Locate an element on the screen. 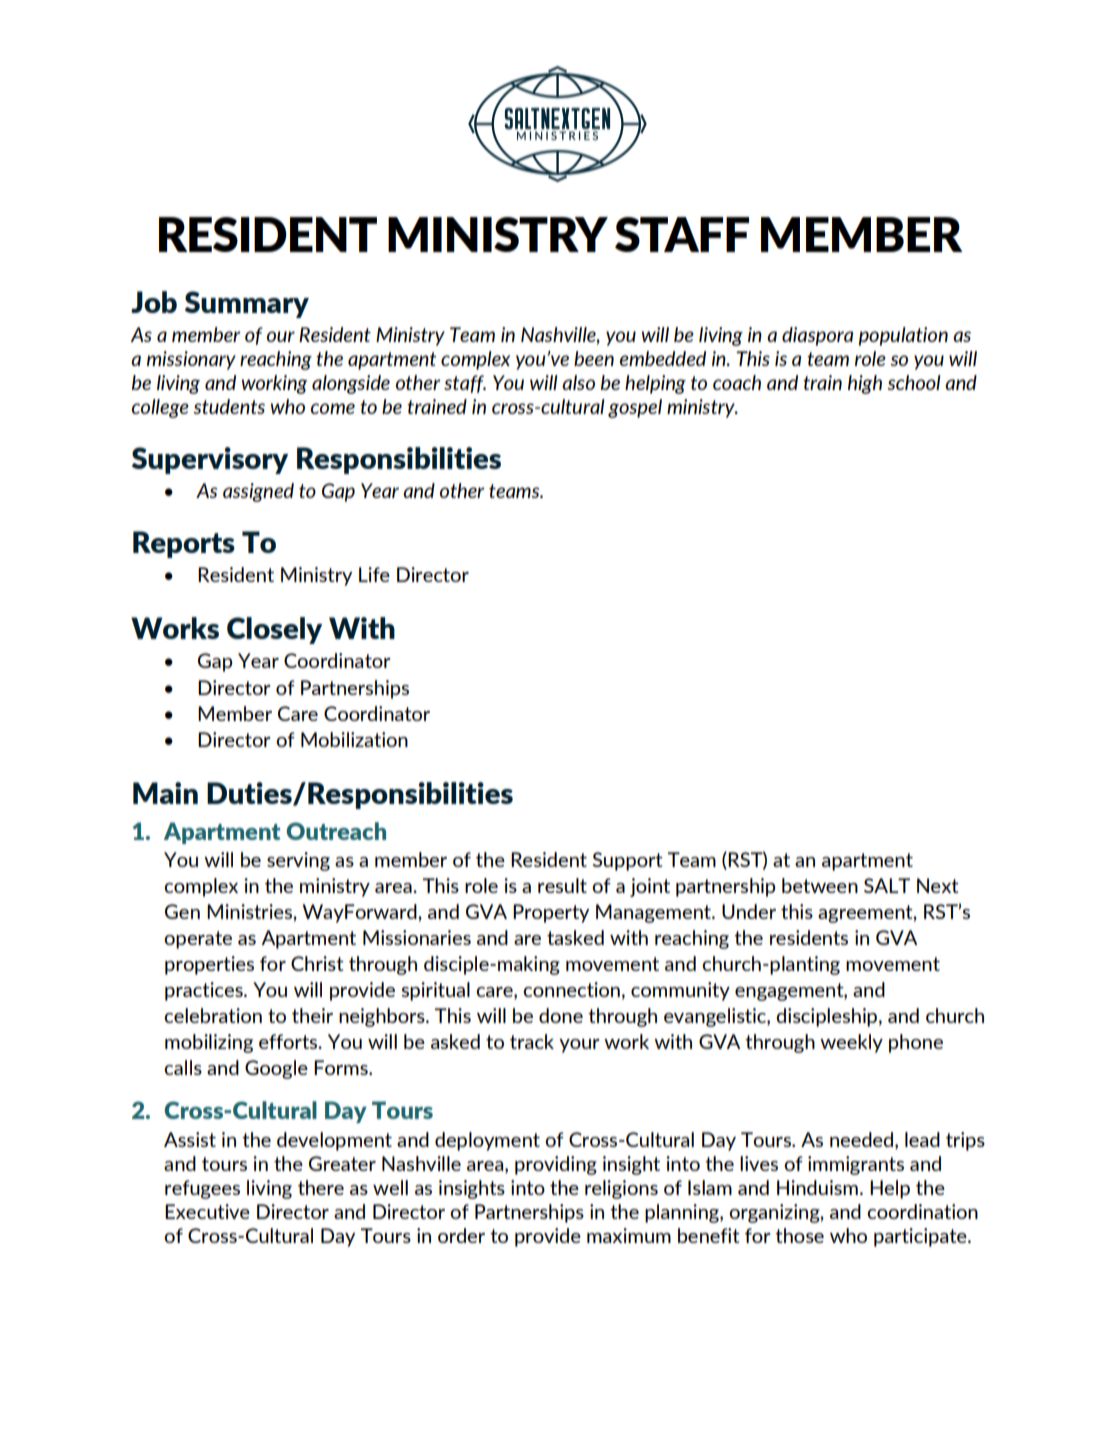  been is located at coordinates (594, 358).
